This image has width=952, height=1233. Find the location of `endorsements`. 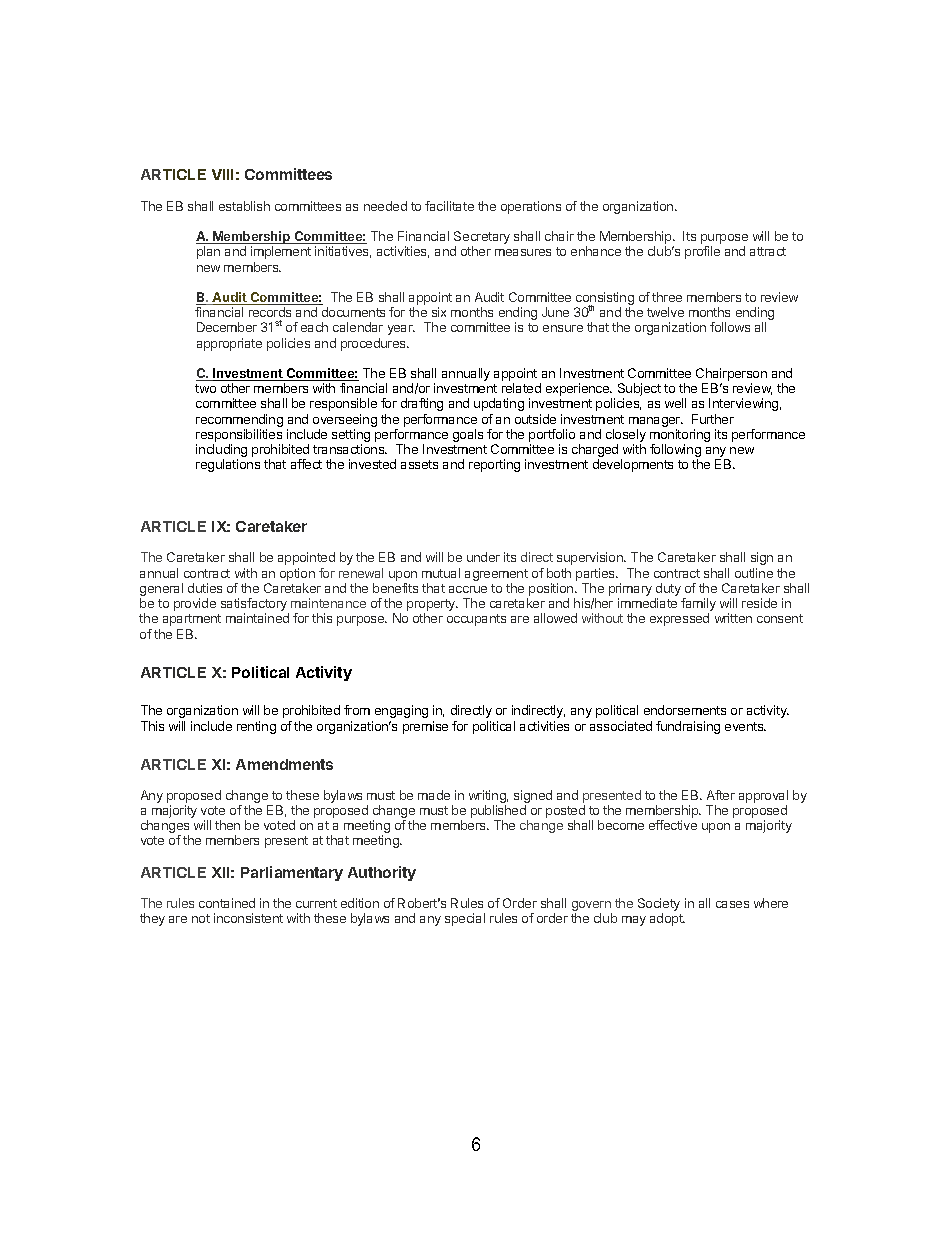

endorsements is located at coordinates (685, 710).
